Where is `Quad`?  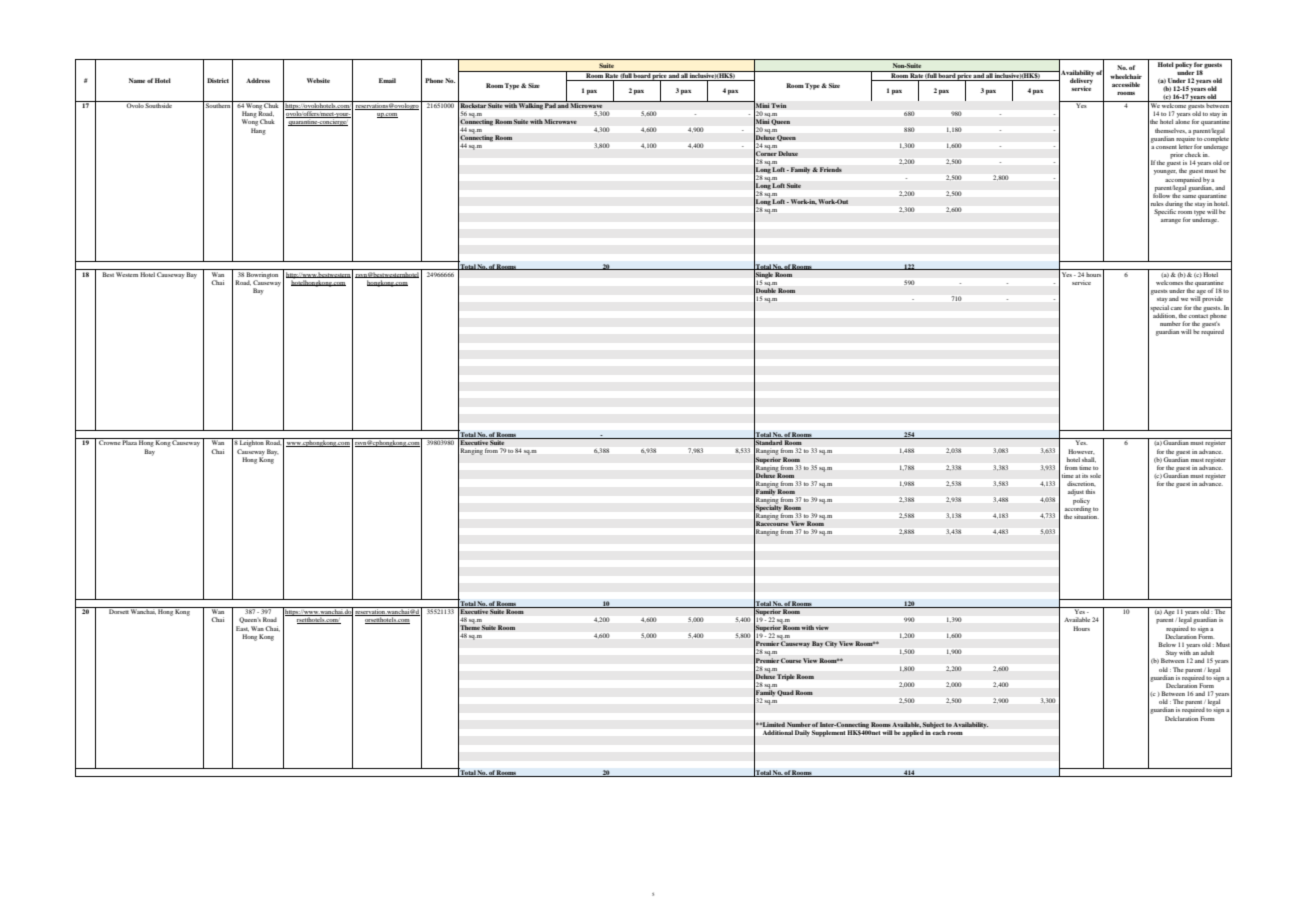 Quad is located at coordinates (785, 693).
